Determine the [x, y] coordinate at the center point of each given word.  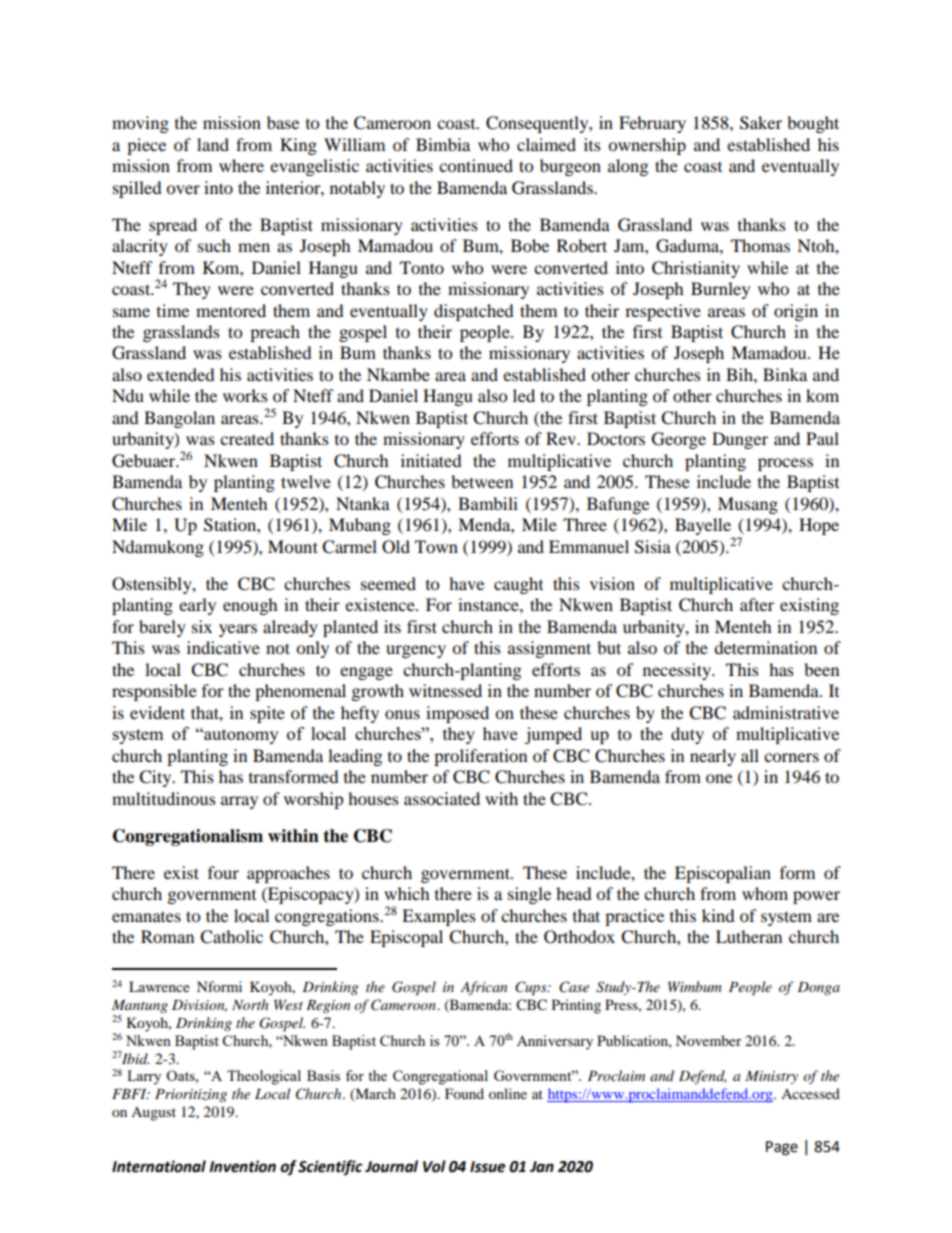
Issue [487, 1167]
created [247, 438]
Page [782, 1148]
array [239, 802]
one [719, 778]
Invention [242, 1166]
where [241, 165]
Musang [748, 505]
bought [813, 124]
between [482, 481]
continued [476, 165]
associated [442, 798]
